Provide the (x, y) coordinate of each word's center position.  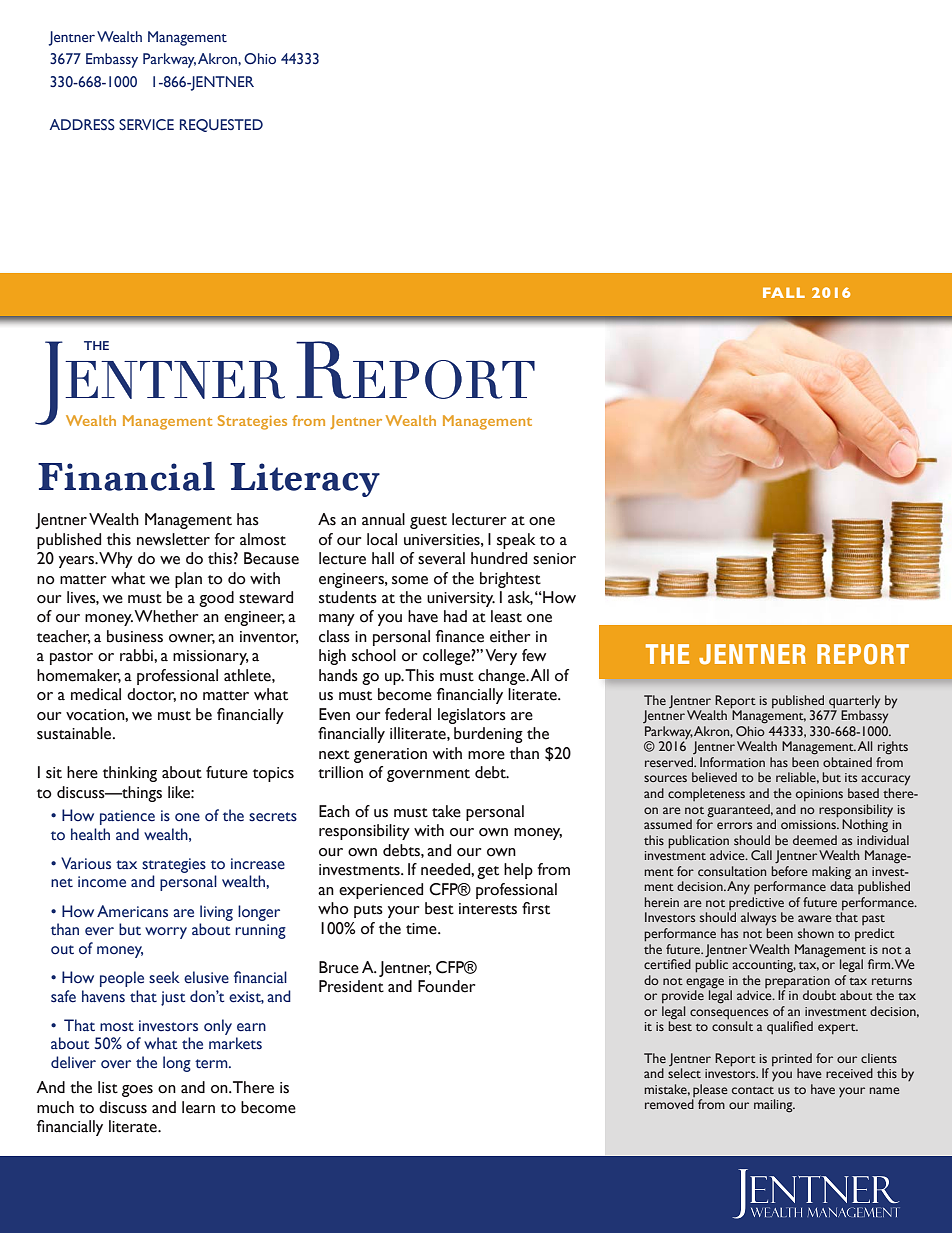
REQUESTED (221, 125)
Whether (166, 616)
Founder (446, 986)
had (455, 616)
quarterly (854, 702)
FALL (784, 292)
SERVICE (146, 125)
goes (137, 1091)
